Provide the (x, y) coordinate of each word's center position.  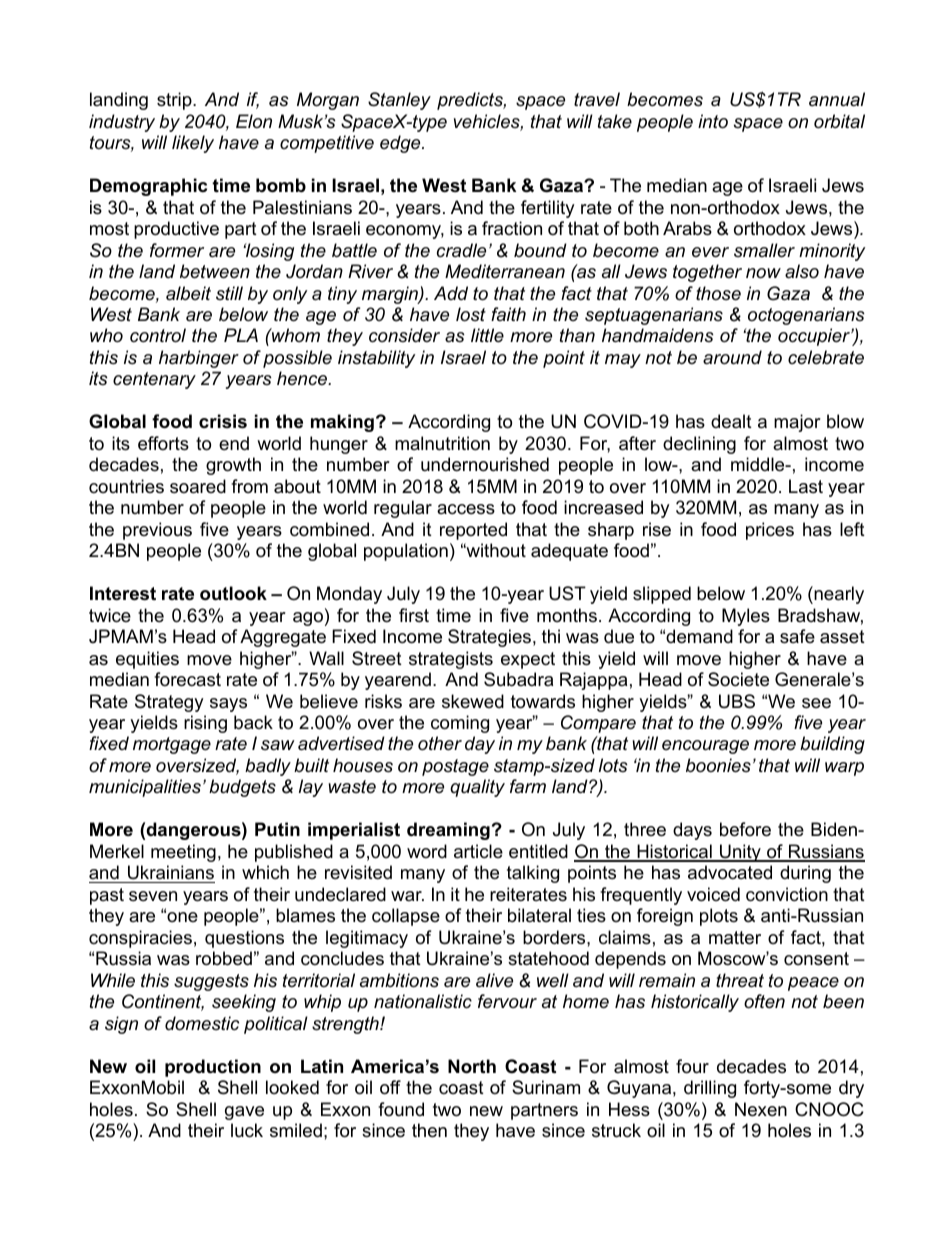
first (414, 615)
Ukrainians (170, 874)
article (478, 851)
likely (193, 144)
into (713, 121)
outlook (233, 593)
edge (401, 144)
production (213, 1068)
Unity (740, 853)
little (487, 335)
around (732, 357)
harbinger (199, 359)
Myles (746, 617)
